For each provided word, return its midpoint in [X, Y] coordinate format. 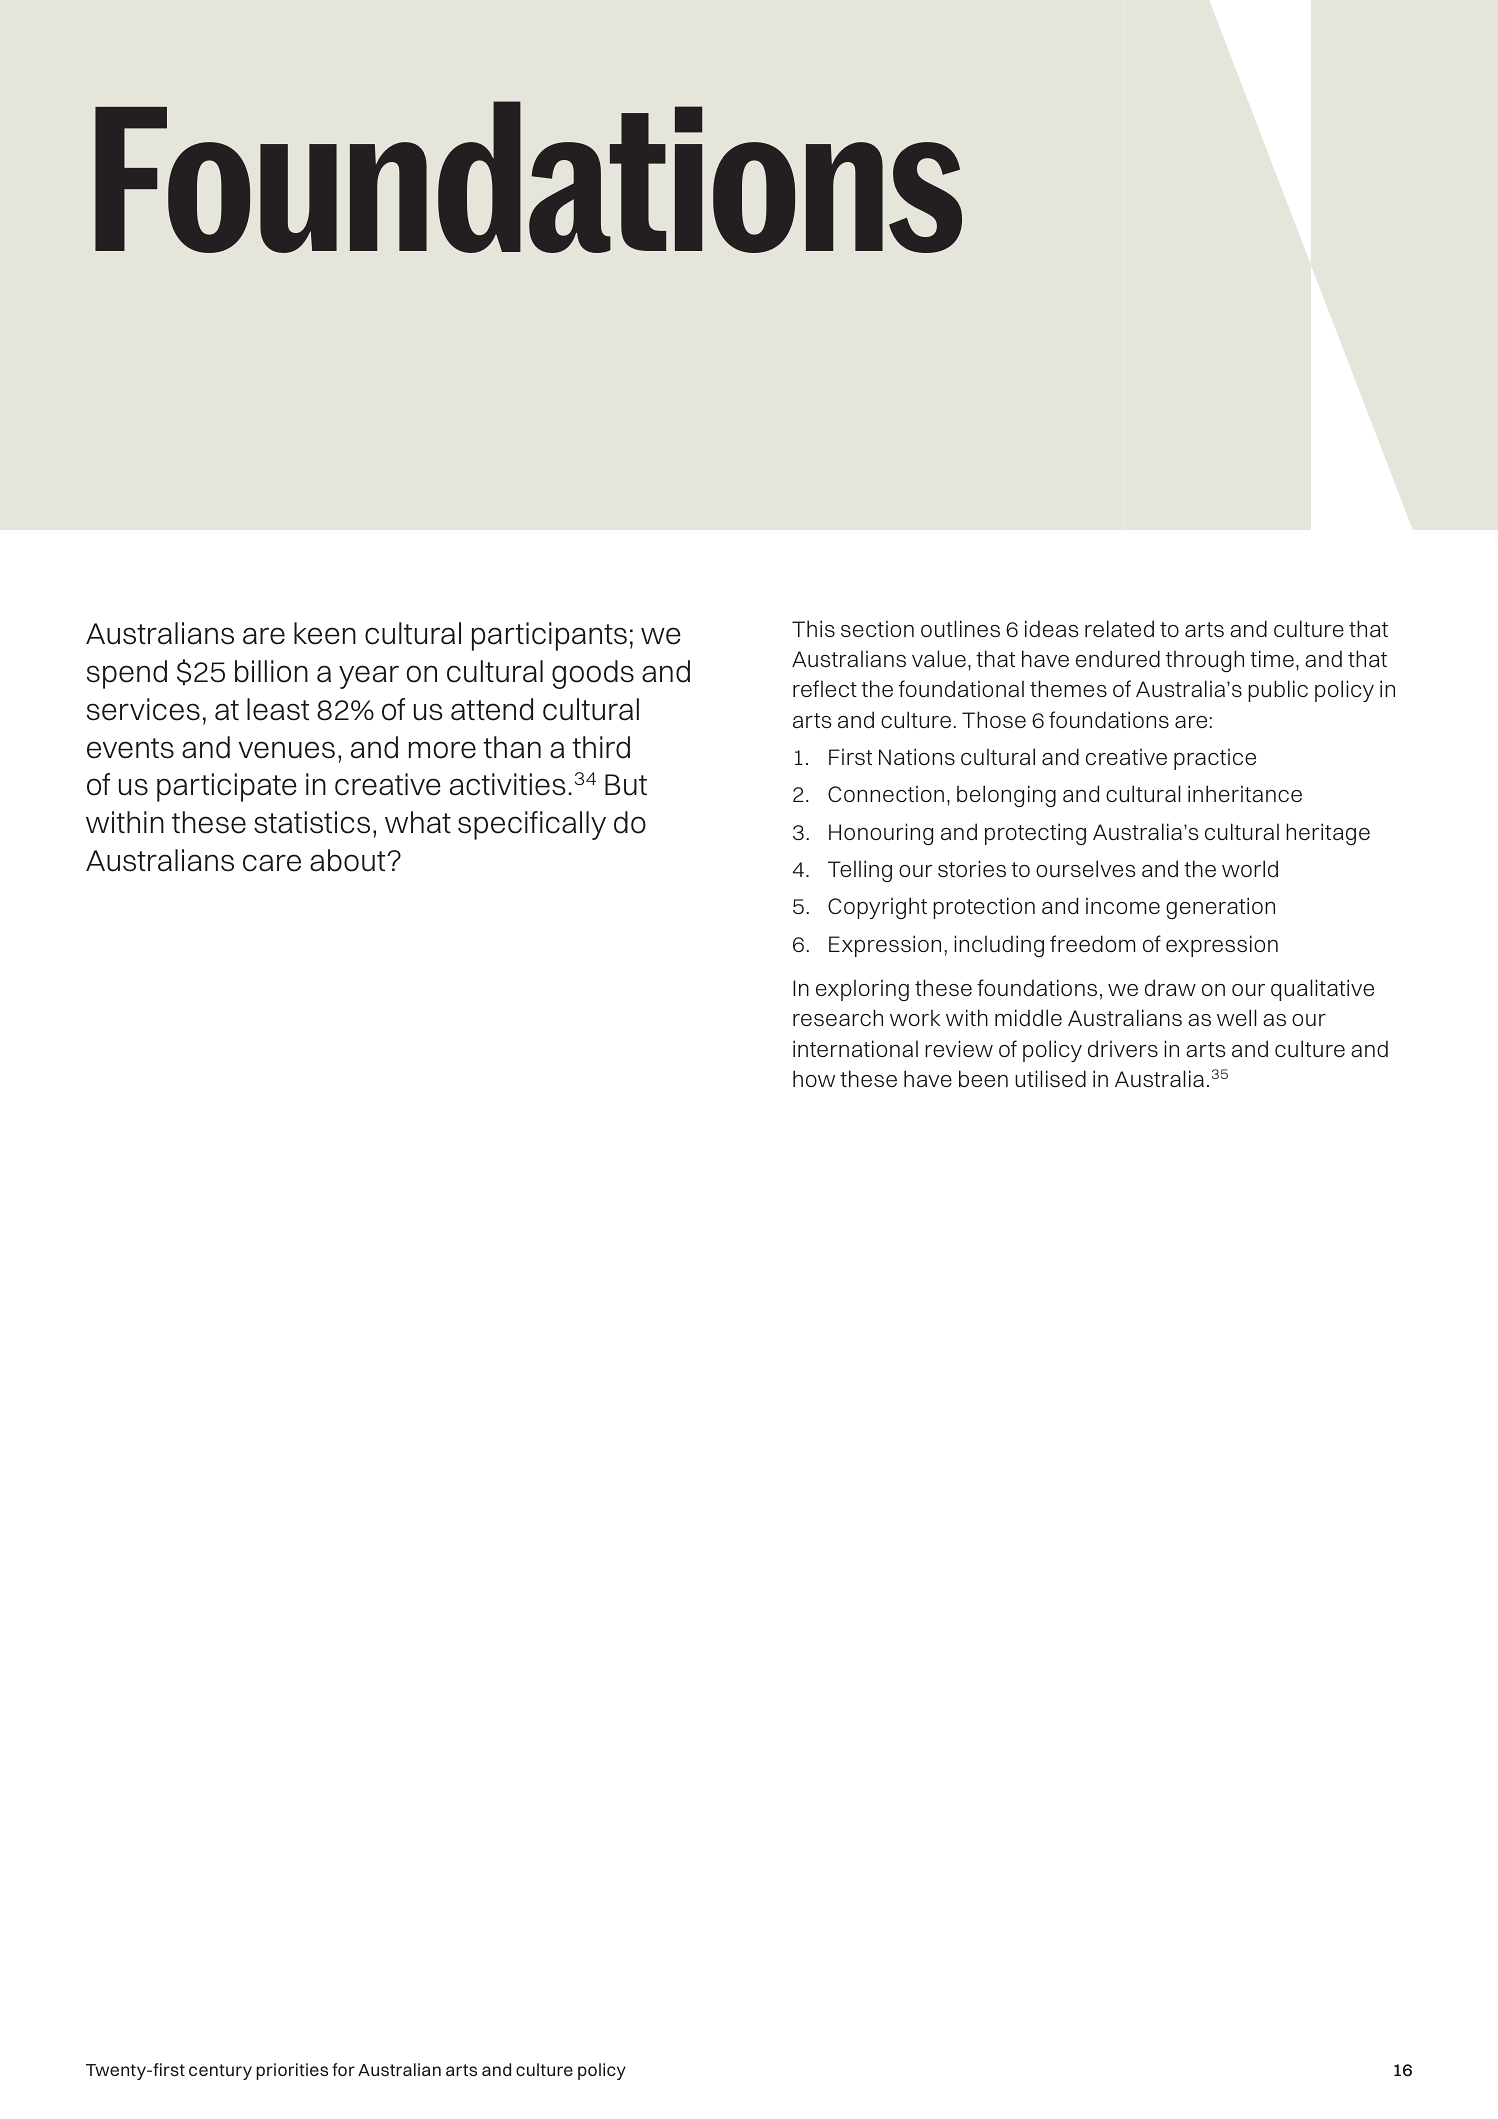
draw [1170, 987]
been [983, 1078]
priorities [292, 2071]
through [1205, 661]
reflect [825, 688]
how [814, 1078]
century [220, 2072]
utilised [1050, 1078]
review [959, 1048]
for [343, 2069]
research [838, 1018]
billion [271, 671]
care [272, 863]
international [855, 1048]
